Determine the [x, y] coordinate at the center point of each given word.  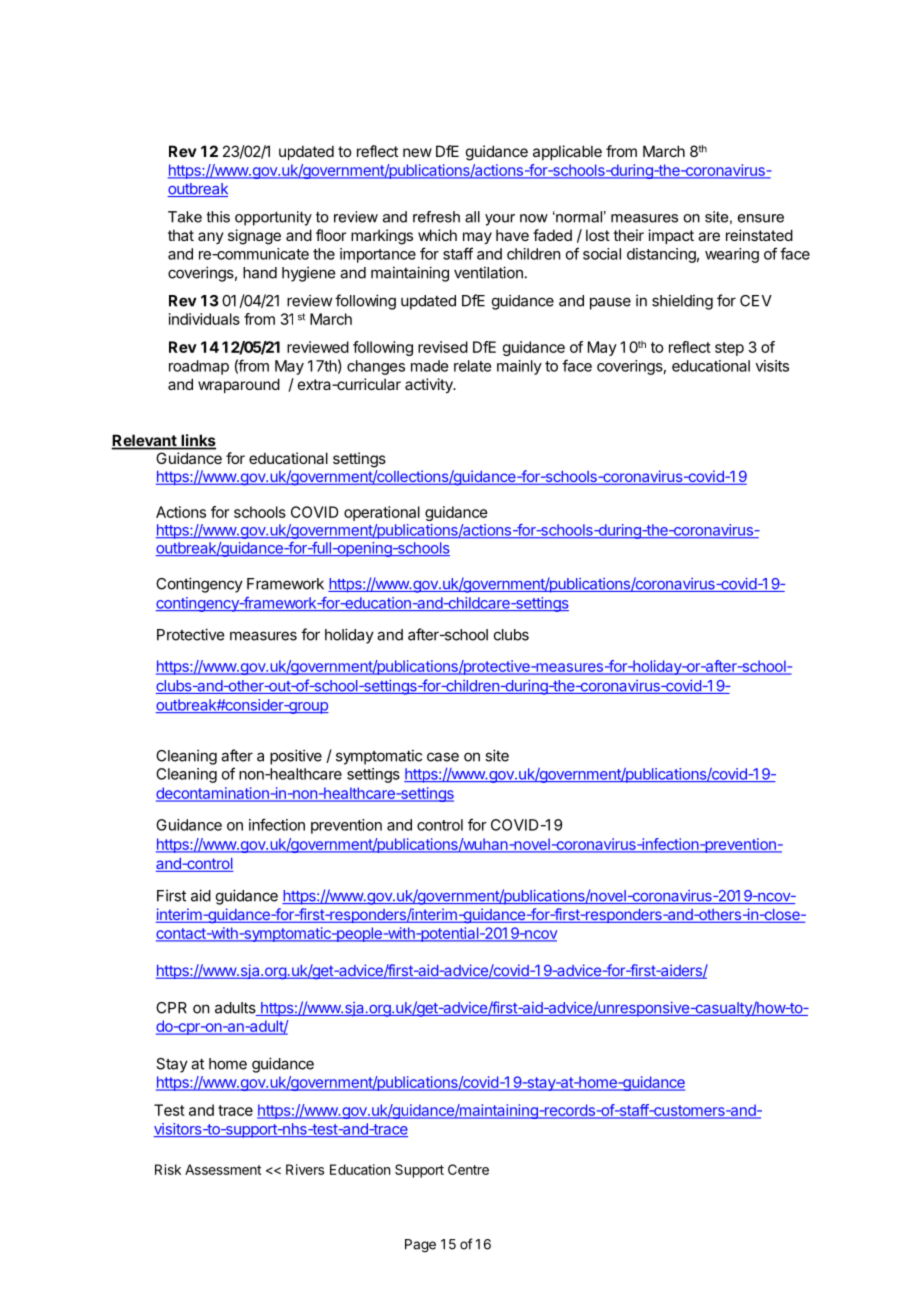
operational [382, 513]
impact [671, 236]
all [472, 217]
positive [296, 757]
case [443, 757]
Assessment [223, 1169]
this [218, 217]
